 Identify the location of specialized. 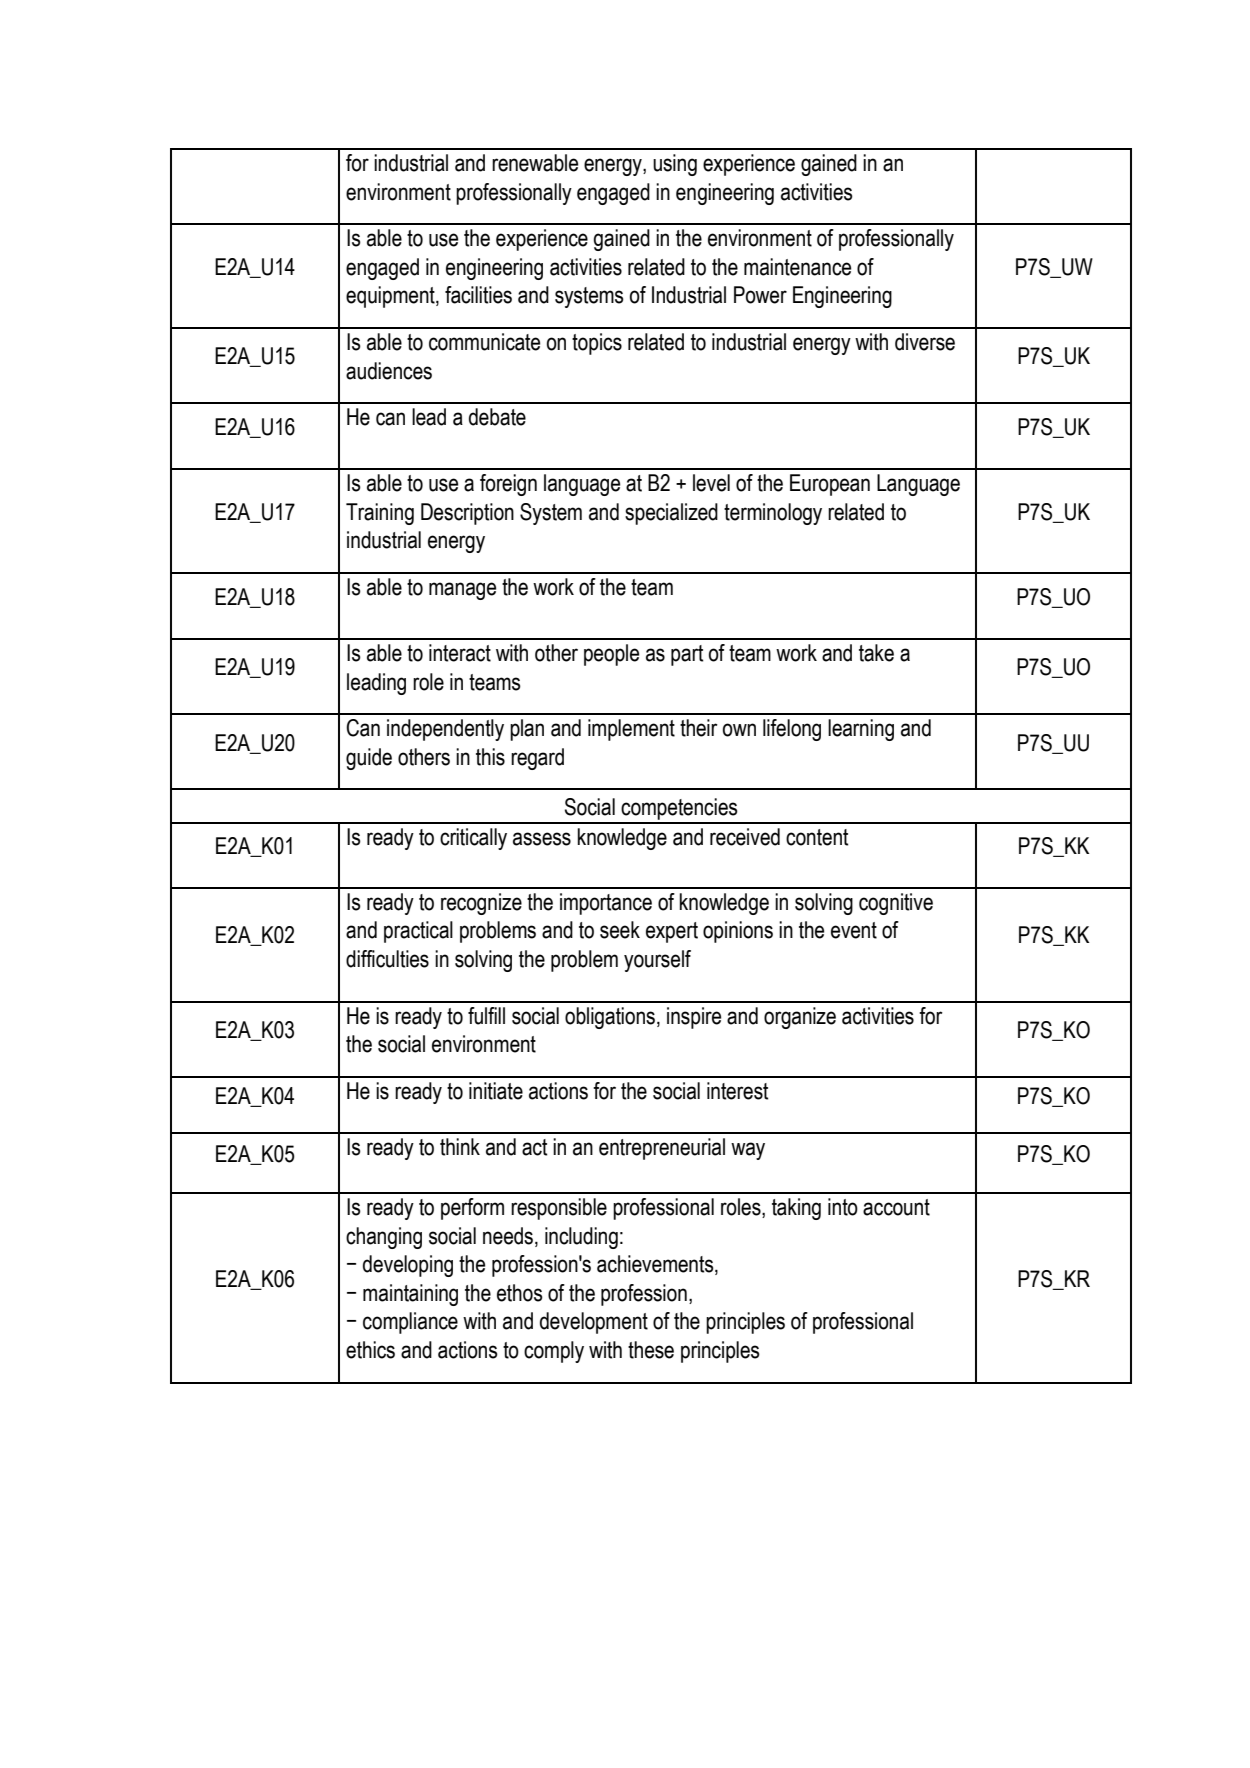
(671, 514).
